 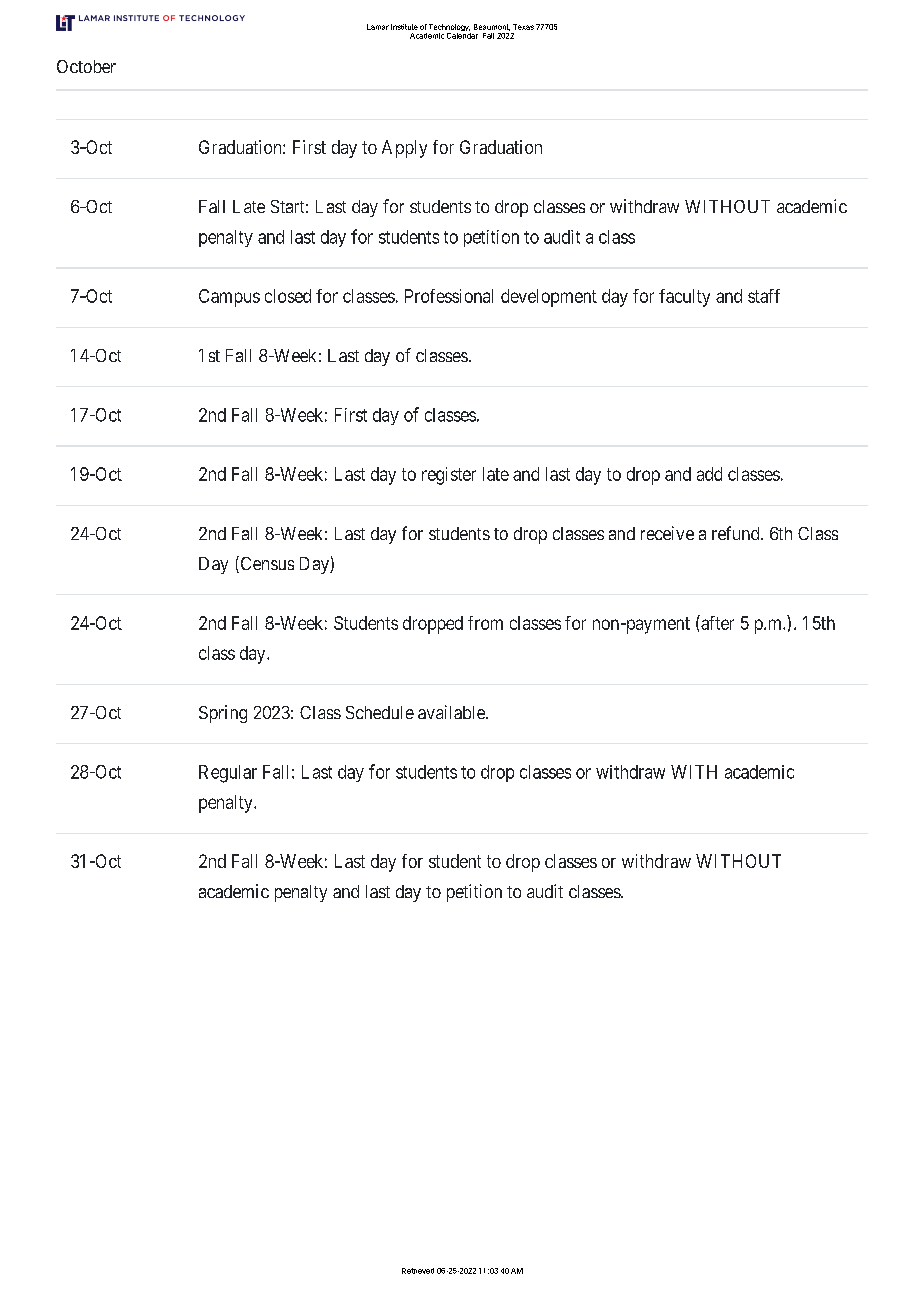 What do you see at coordinates (418, 1271) in the screenshot?
I see `Retrieved` at bounding box center [418, 1271].
